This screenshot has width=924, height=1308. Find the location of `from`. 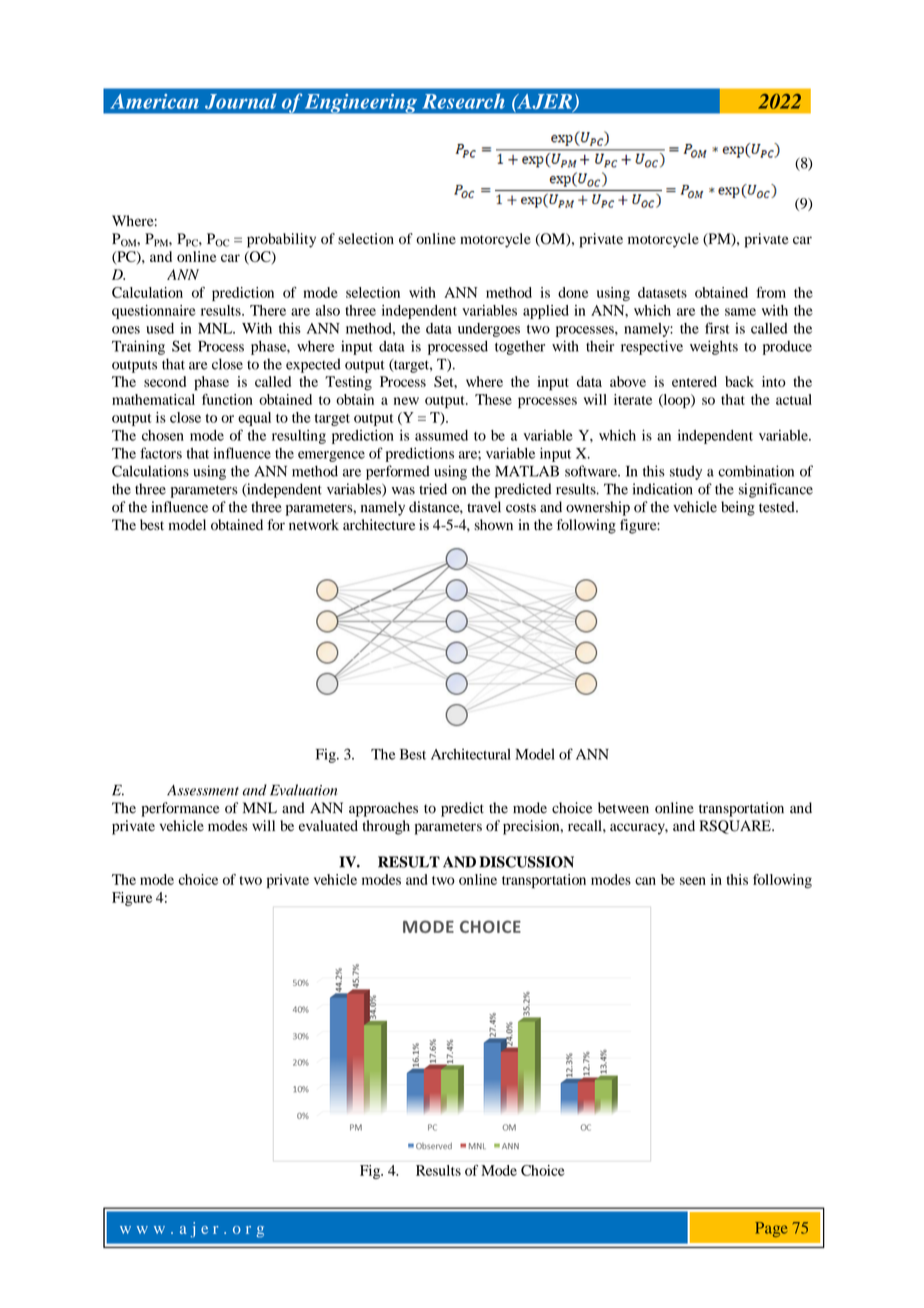

from is located at coordinates (771, 292).
